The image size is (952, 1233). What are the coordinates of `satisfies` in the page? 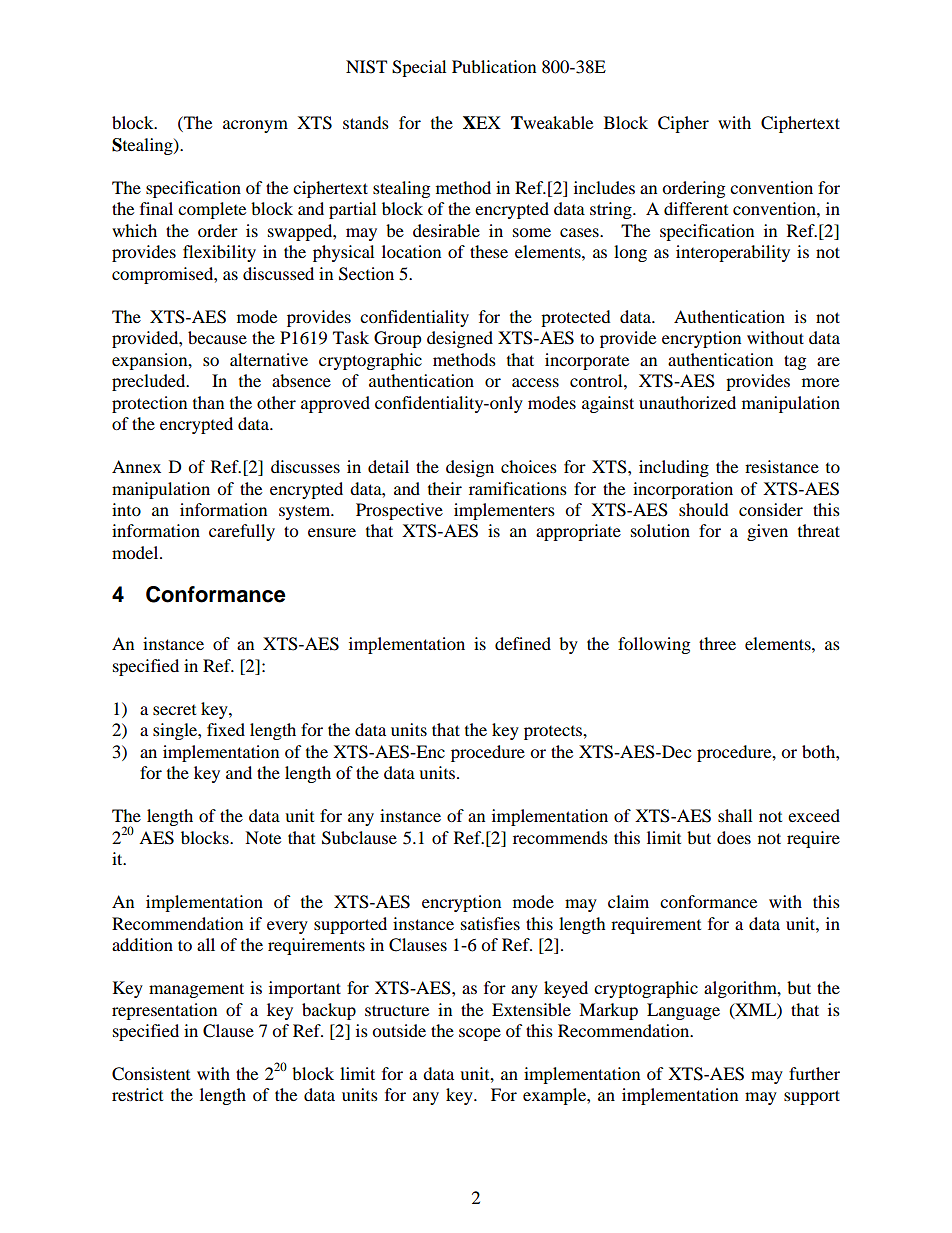 It's located at (490, 923).
